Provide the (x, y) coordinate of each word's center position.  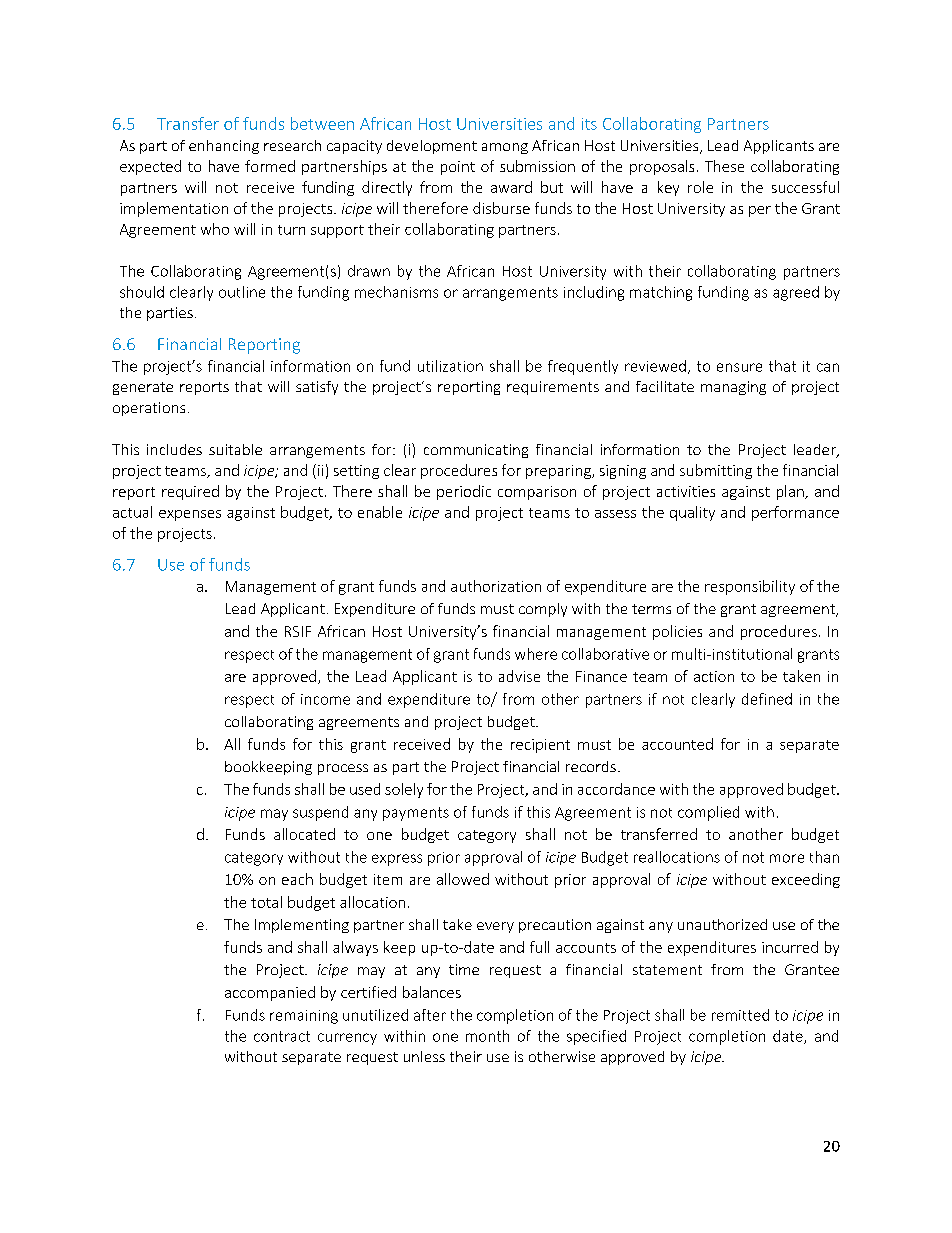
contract (282, 1036)
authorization (496, 586)
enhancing (224, 147)
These (724, 166)
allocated (304, 834)
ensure (739, 367)
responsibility (750, 587)
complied (708, 813)
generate (143, 388)
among (505, 148)
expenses (190, 515)
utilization (450, 366)
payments (416, 814)
